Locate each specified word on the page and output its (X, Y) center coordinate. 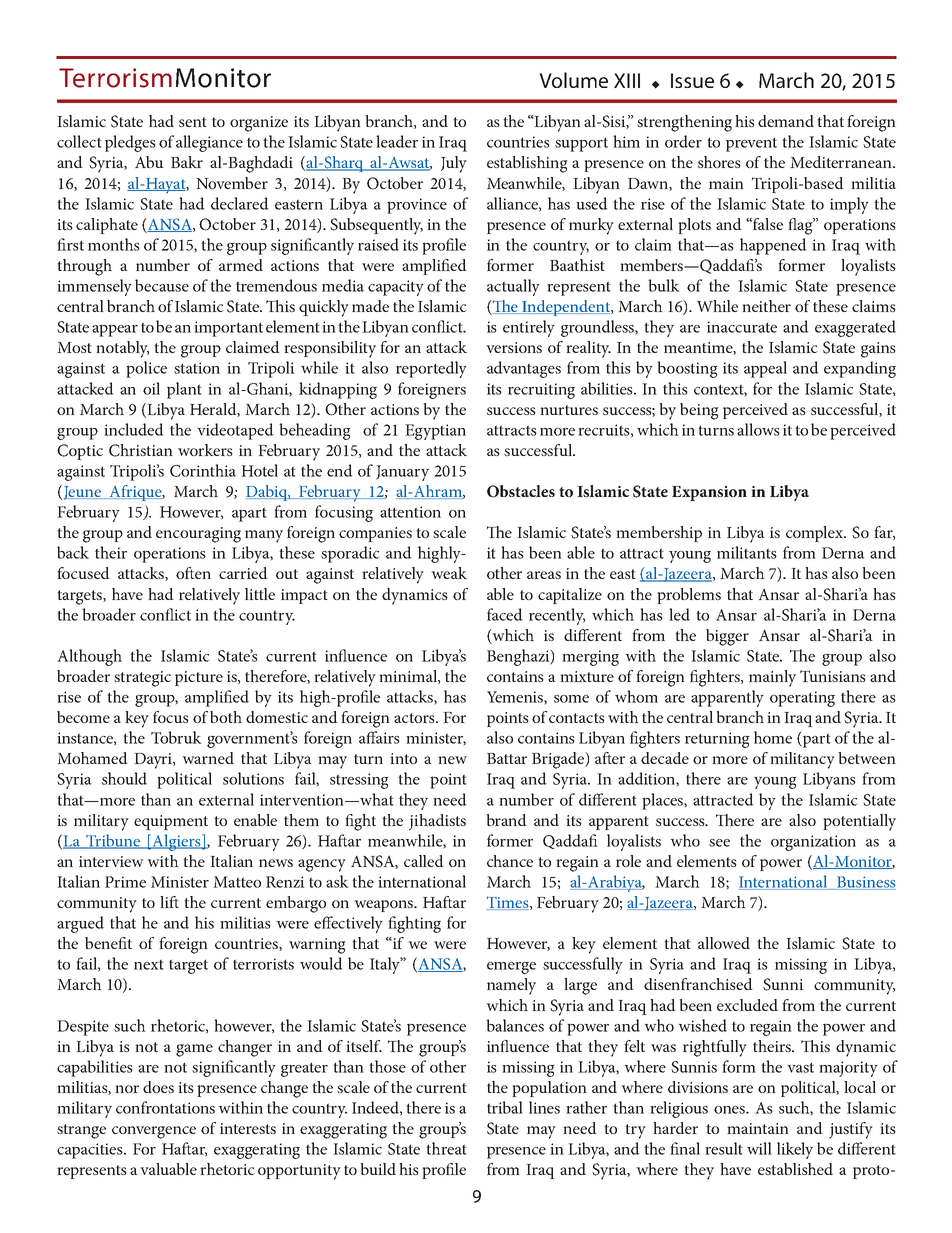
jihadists (437, 822)
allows (758, 429)
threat (446, 1148)
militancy (802, 760)
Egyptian (435, 432)
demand (786, 121)
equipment (171, 822)
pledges (130, 143)
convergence (154, 1132)
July (454, 164)
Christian (141, 450)
